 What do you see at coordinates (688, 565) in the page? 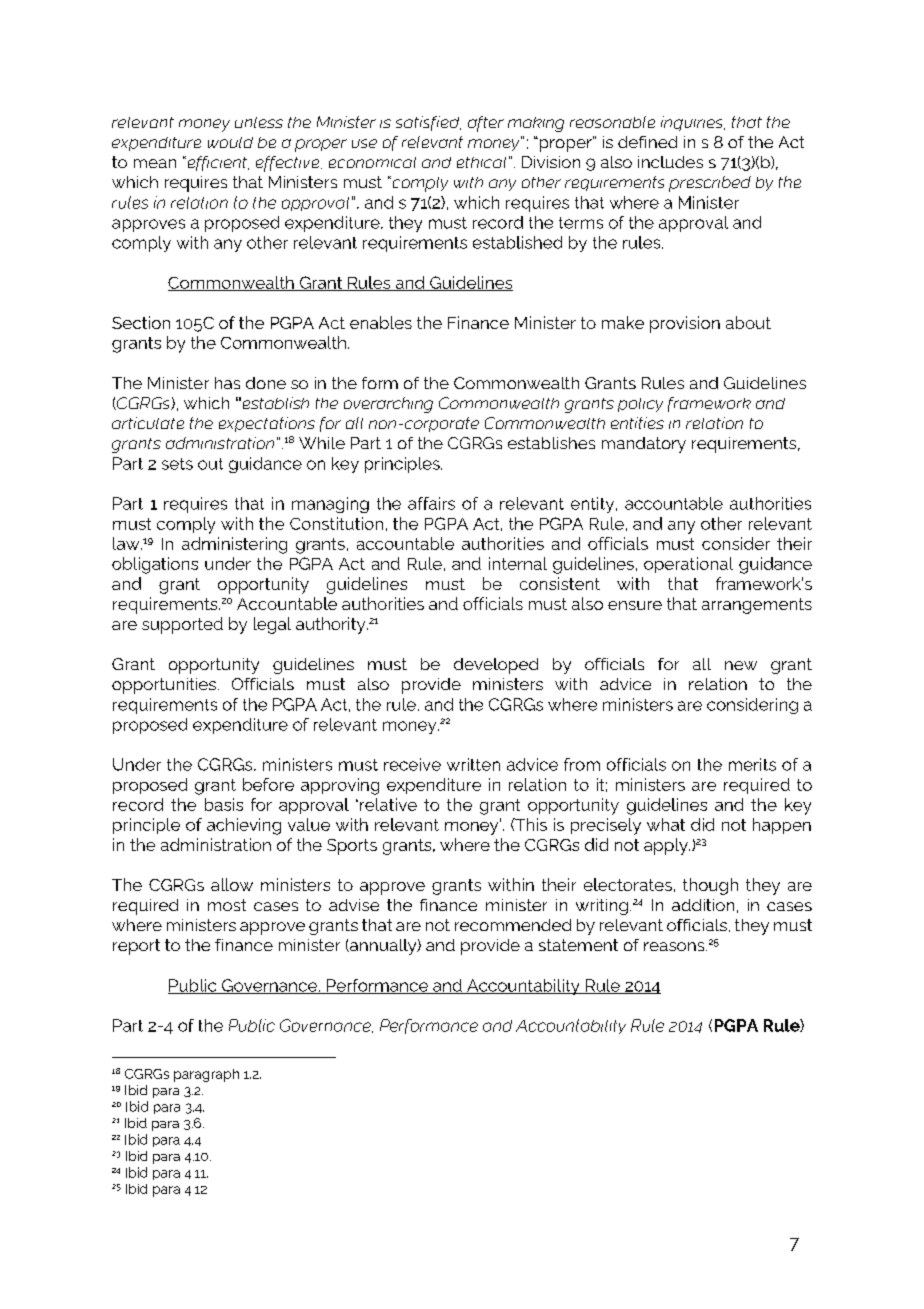
I see `operational` at bounding box center [688, 565].
